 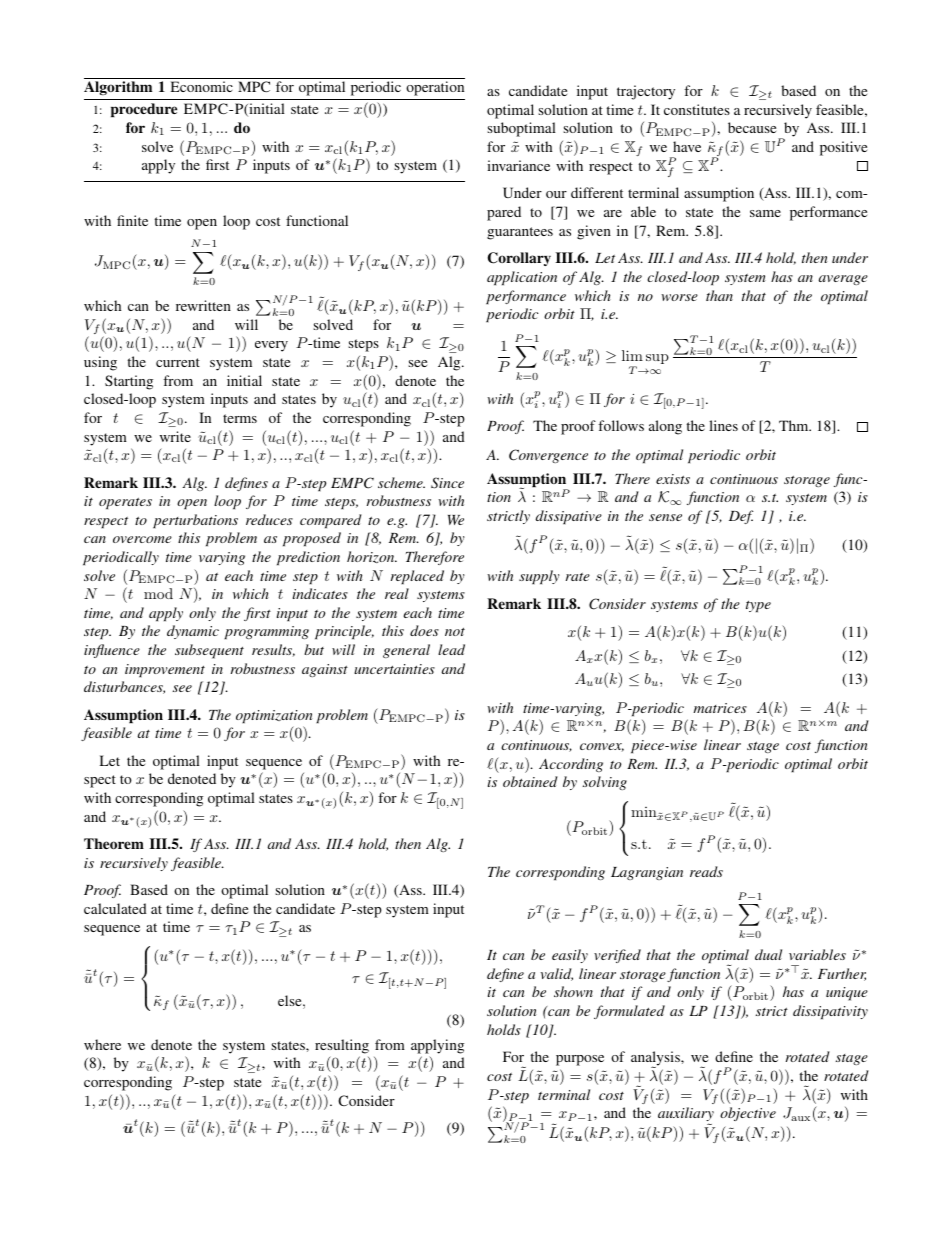 What do you see at coordinates (178, 362) in the screenshot?
I see `current` at bounding box center [178, 362].
